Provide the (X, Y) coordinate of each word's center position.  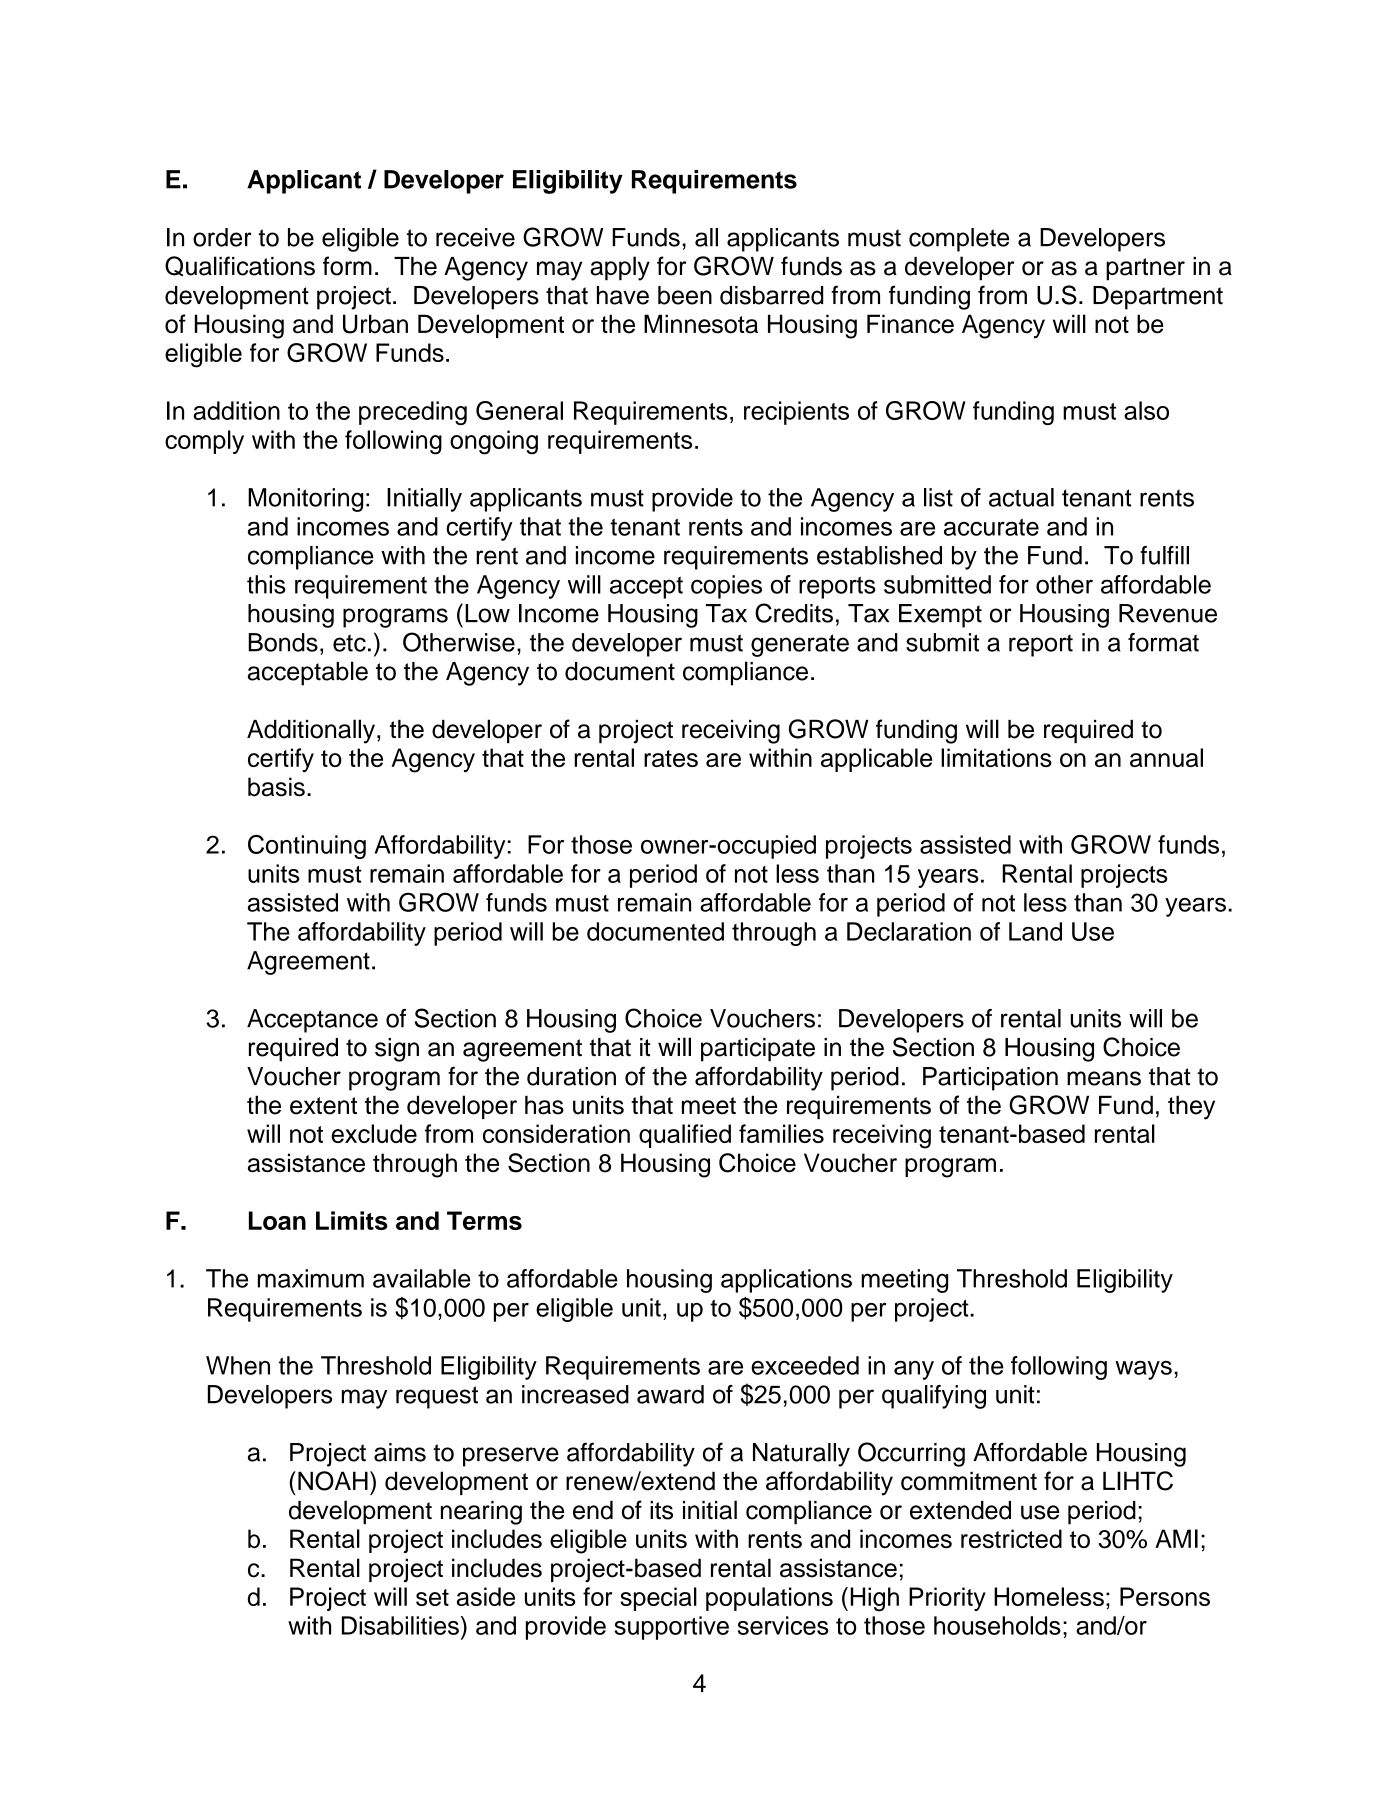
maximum (311, 1278)
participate (758, 1050)
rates (671, 758)
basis (276, 787)
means (1104, 1078)
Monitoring (305, 500)
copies (726, 587)
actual (1021, 497)
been (685, 295)
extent (323, 1106)
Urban (375, 324)
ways (1143, 1370)
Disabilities (400, 1625)
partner (1145, 269)
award (670, 1394)
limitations (996, 757)
